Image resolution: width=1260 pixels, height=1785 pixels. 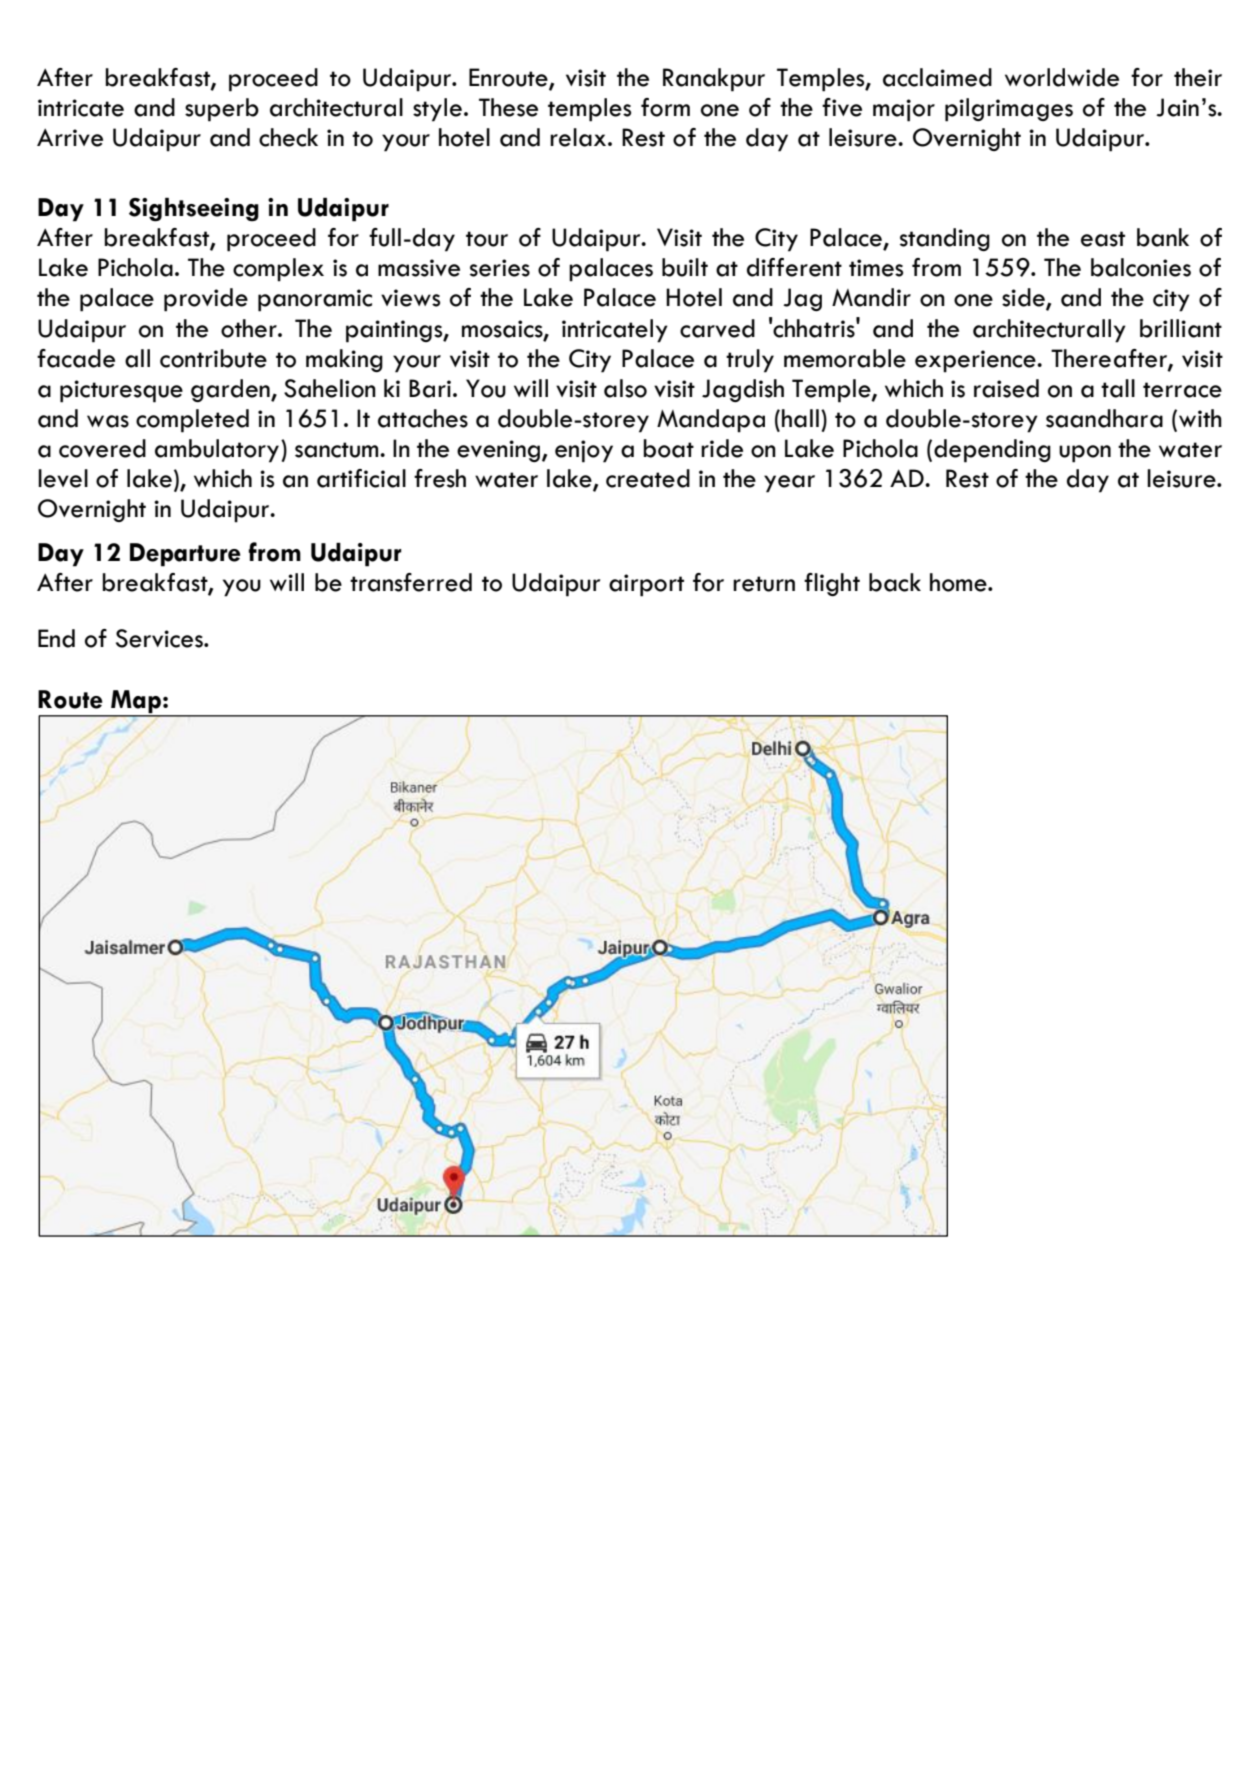 What do you see at coordinates (750, 361) in the document?
I see `truly` at bounding box center [750, 361].
